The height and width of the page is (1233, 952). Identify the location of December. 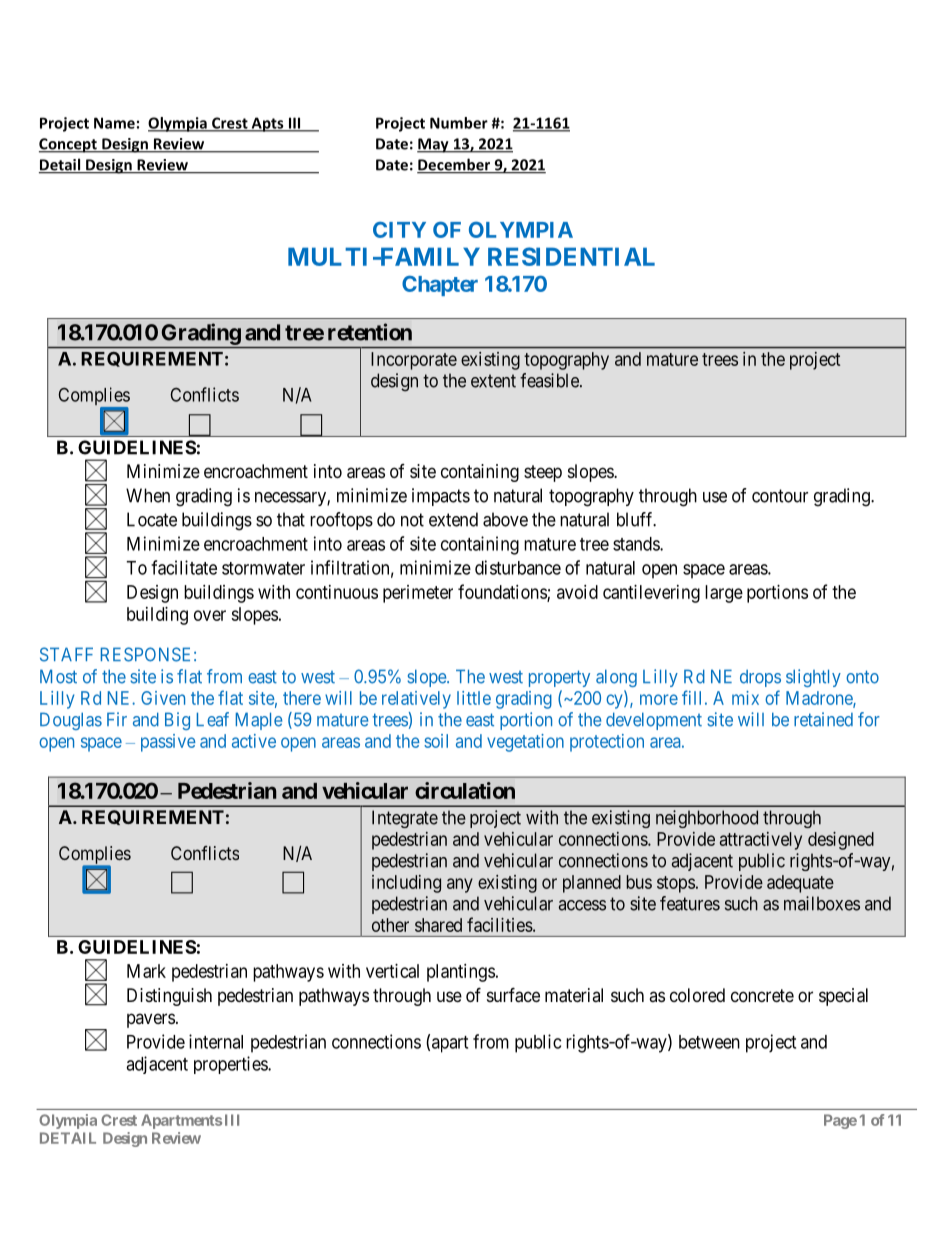
(455, 165).
